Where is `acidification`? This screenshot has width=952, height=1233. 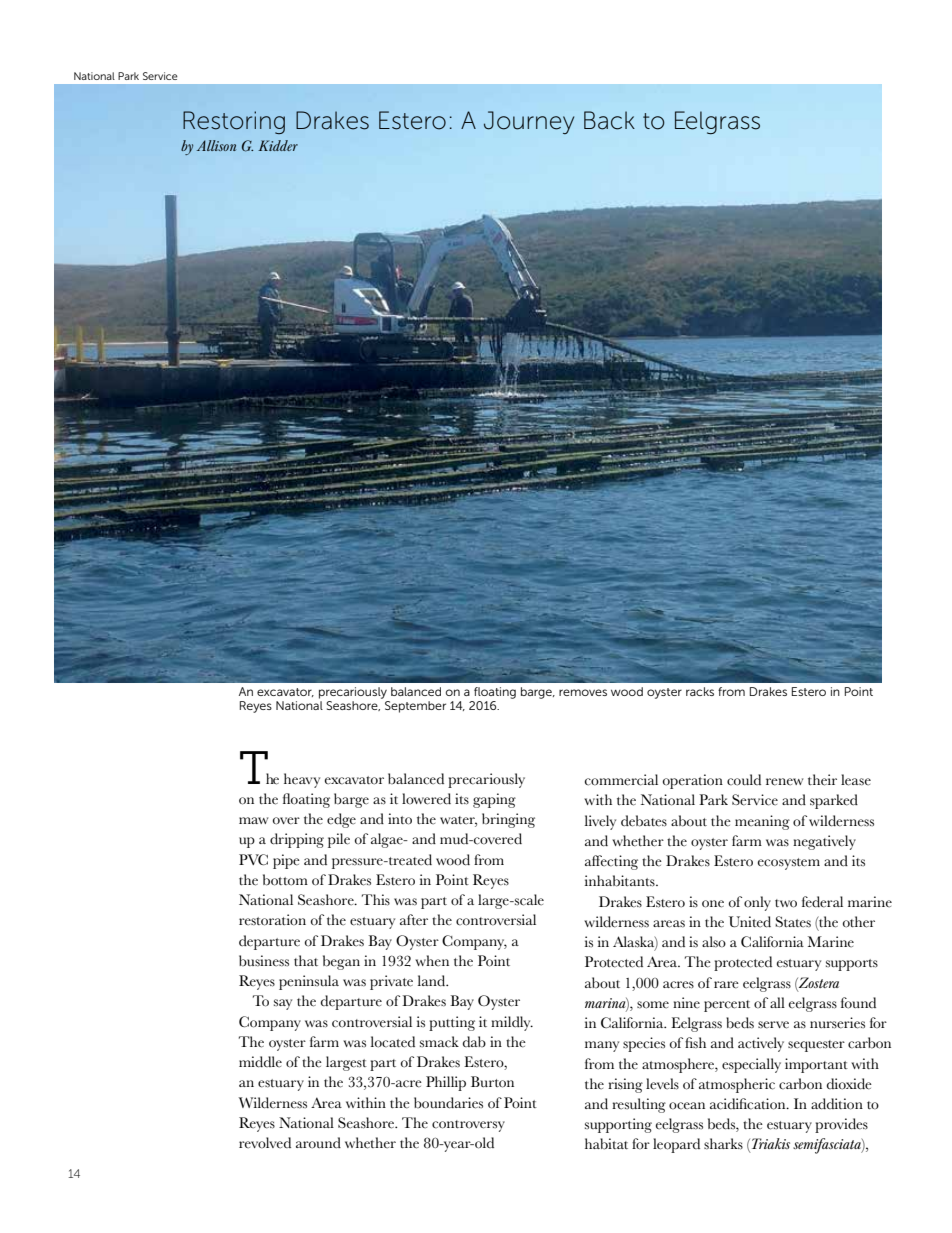 acidification is located at coordinates (749, 1104).
